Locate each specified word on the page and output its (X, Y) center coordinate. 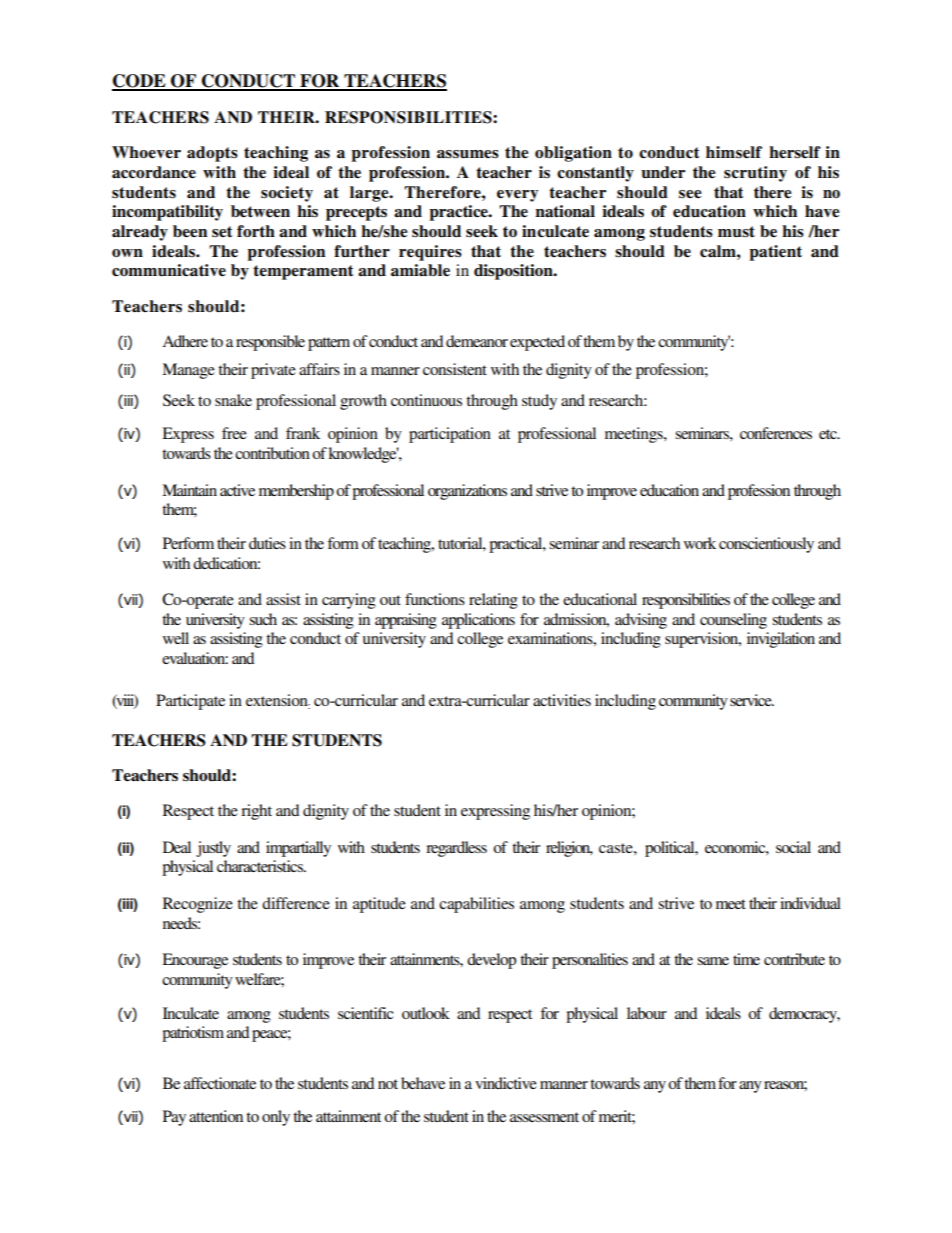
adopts (212, 154)
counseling (733, 621)
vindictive (506, 1083)
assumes (468, 154)
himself (734, 152)
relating (493, 601)
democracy (804, 1015)
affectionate (220, 1083)
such (263, 619)
